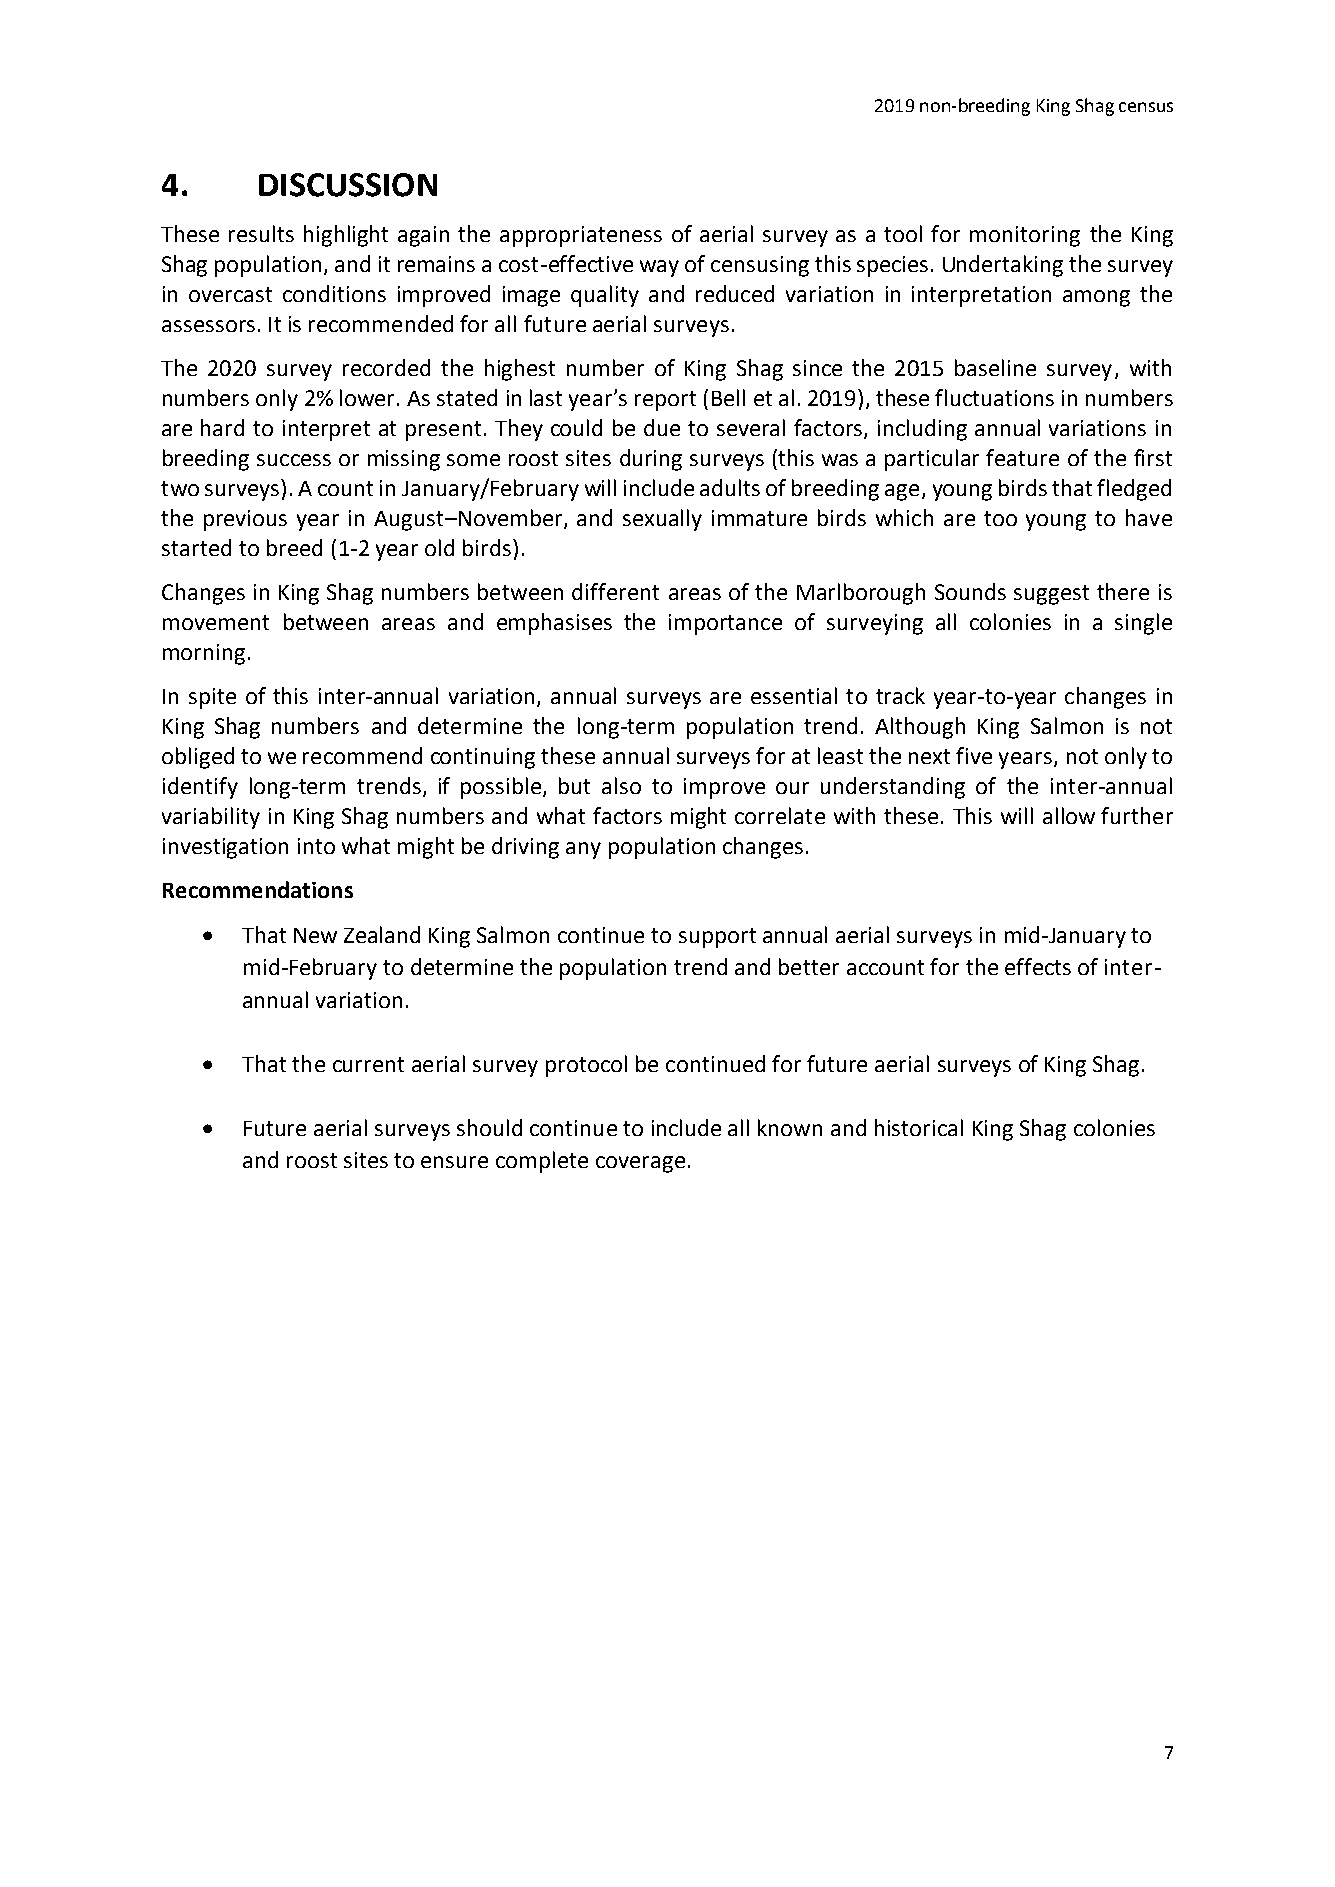 This screenshot has width=1335, height=1887. I want to click on results, so click(261, 233).
